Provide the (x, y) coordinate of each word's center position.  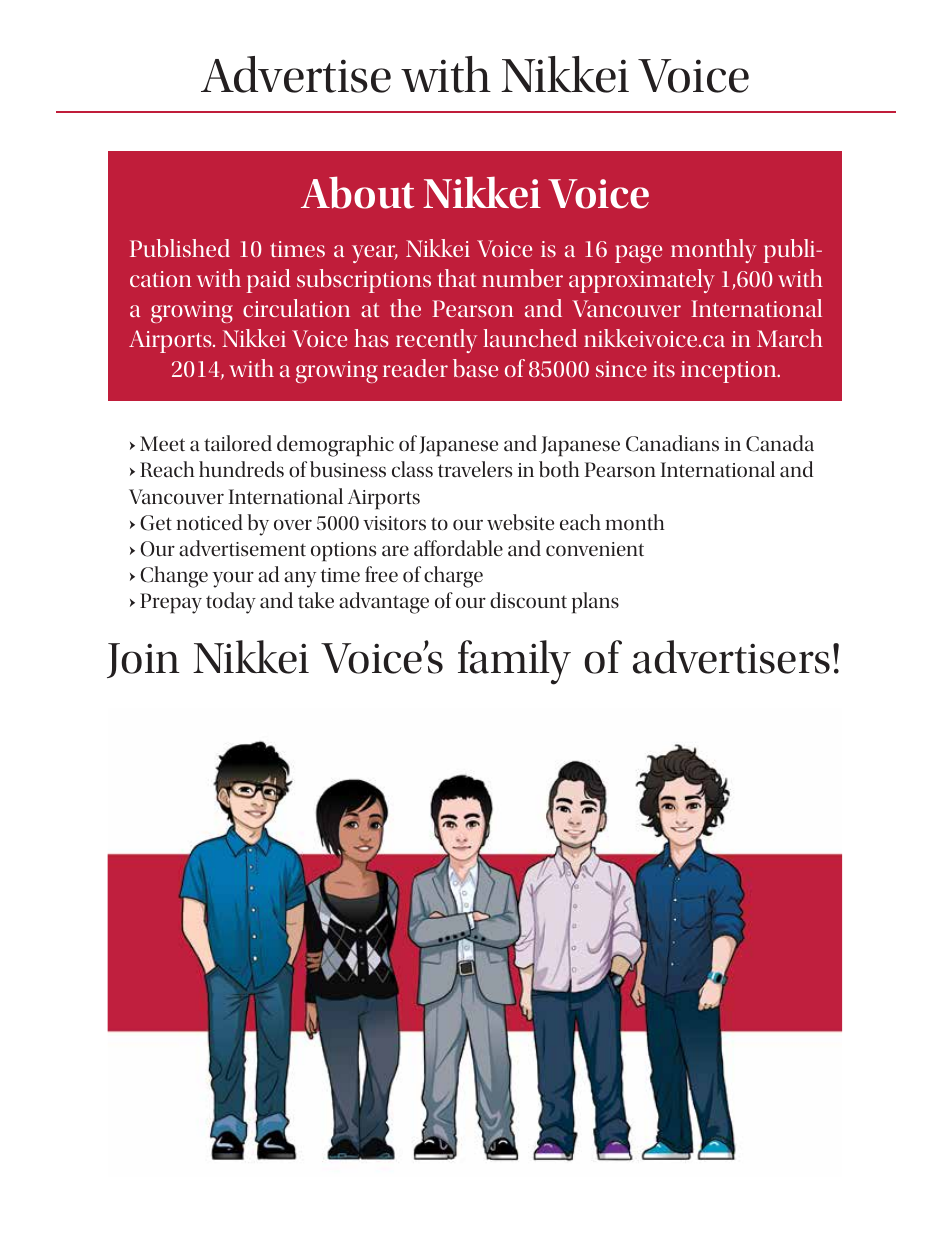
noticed (209, 522)
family (514, 662)
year (375, 254)
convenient (595, 549)
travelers (475, 469)
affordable (458, 548)
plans (595, 603)
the (405, 308)
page (638, 254)
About (357, 192)
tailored (238, 443)
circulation (296, 308)
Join (143, 660)
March (790, 338)
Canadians (672, 443)
